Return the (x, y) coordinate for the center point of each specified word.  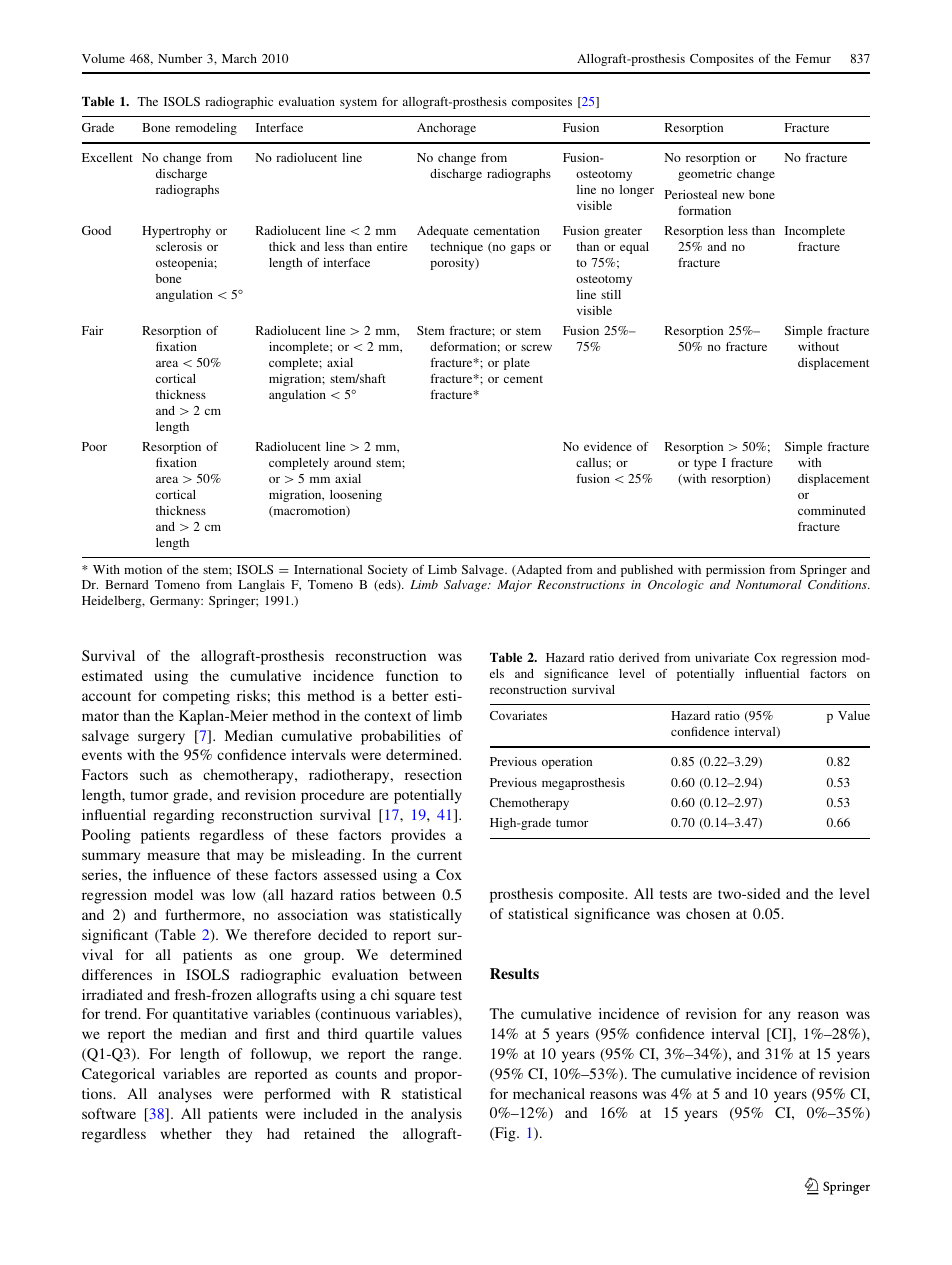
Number (180, 58)
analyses (185, 1095)
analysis (436, 1115)
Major (514, 586)
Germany (176, 602)
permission (735, 571)
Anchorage (446, 129)
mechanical (549, 1093)
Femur (813, 58)
